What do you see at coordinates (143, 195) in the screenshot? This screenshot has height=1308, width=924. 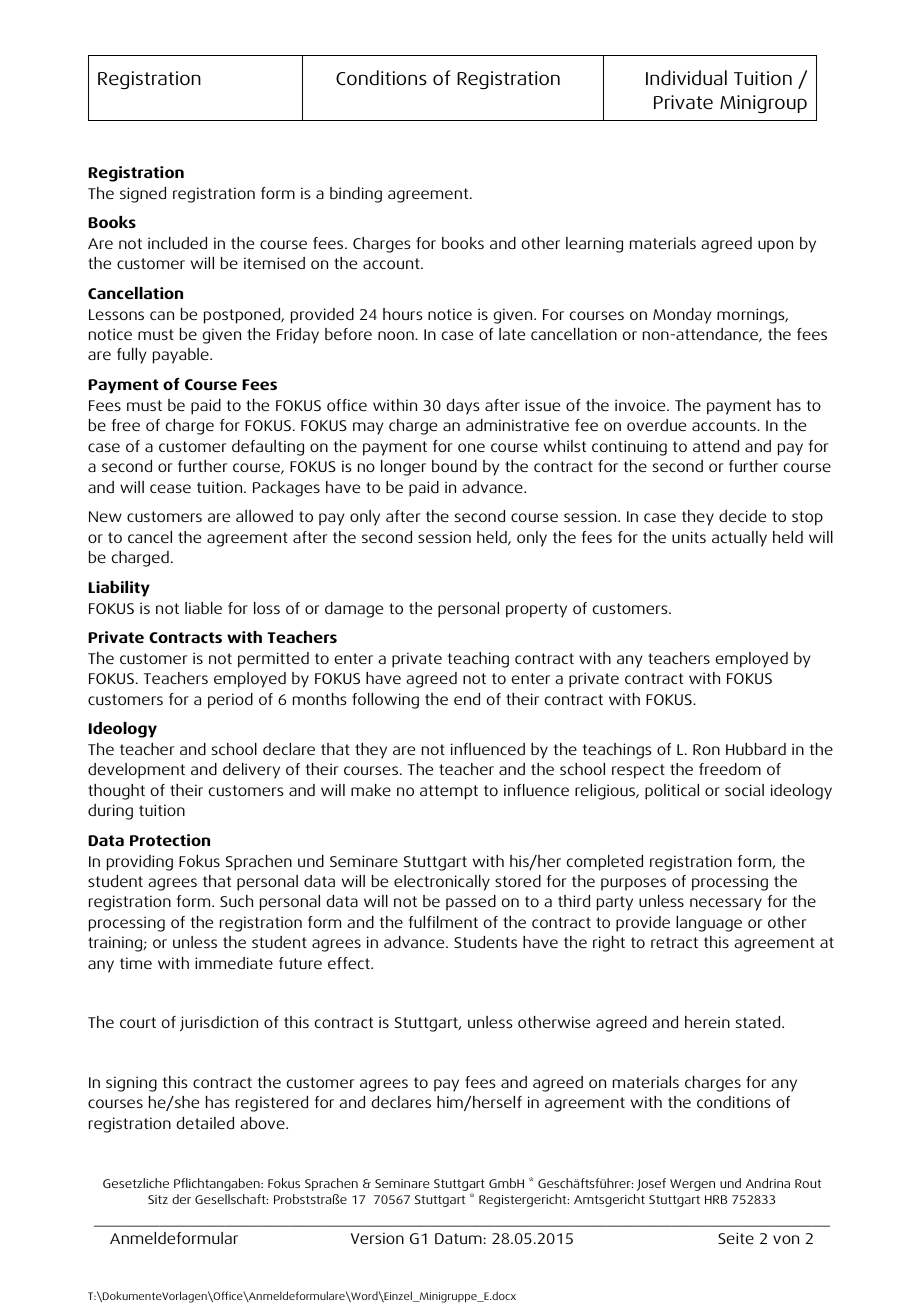 I see `signed` at bounding box center [143, 195].
